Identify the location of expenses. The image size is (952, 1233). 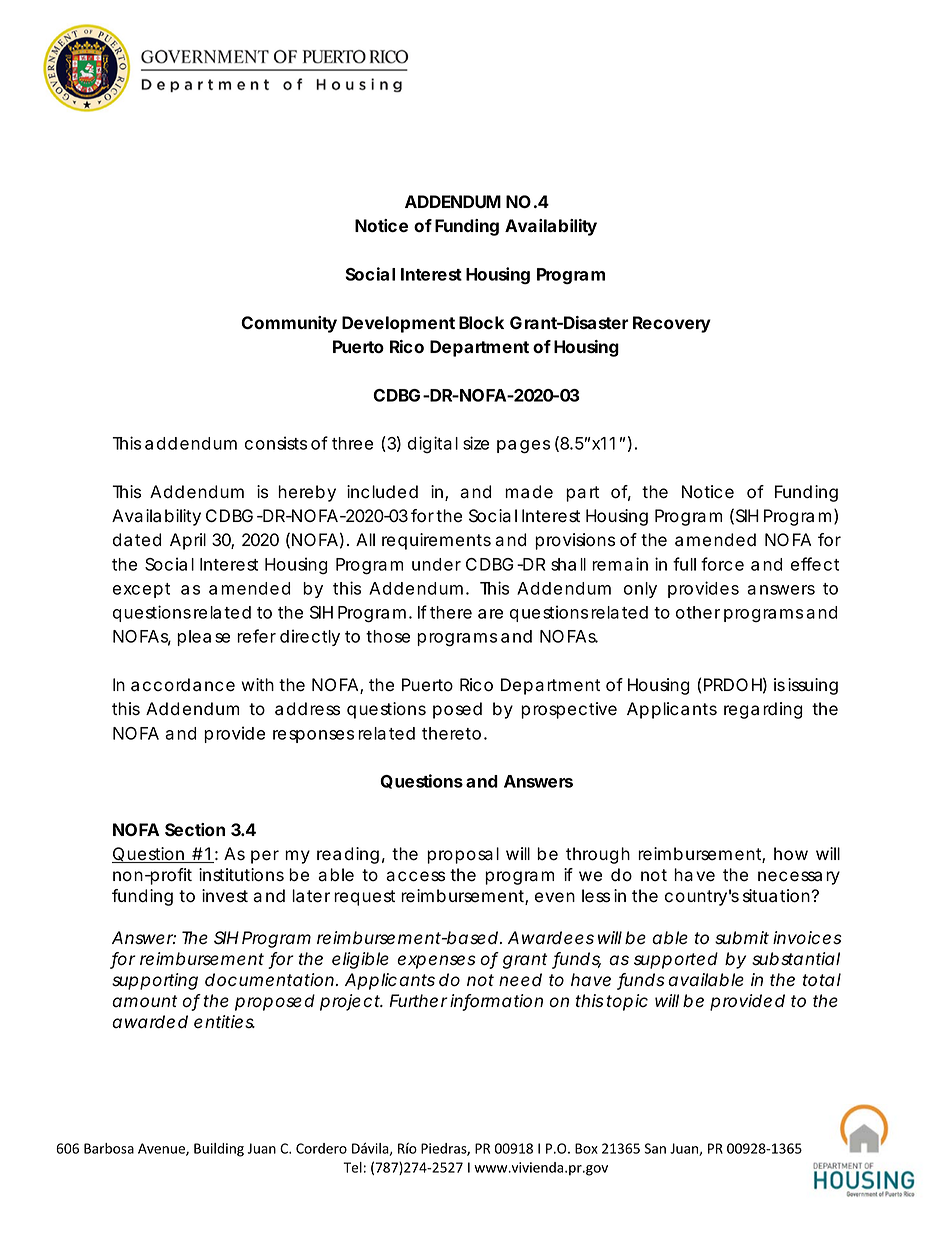
(436, 962).
